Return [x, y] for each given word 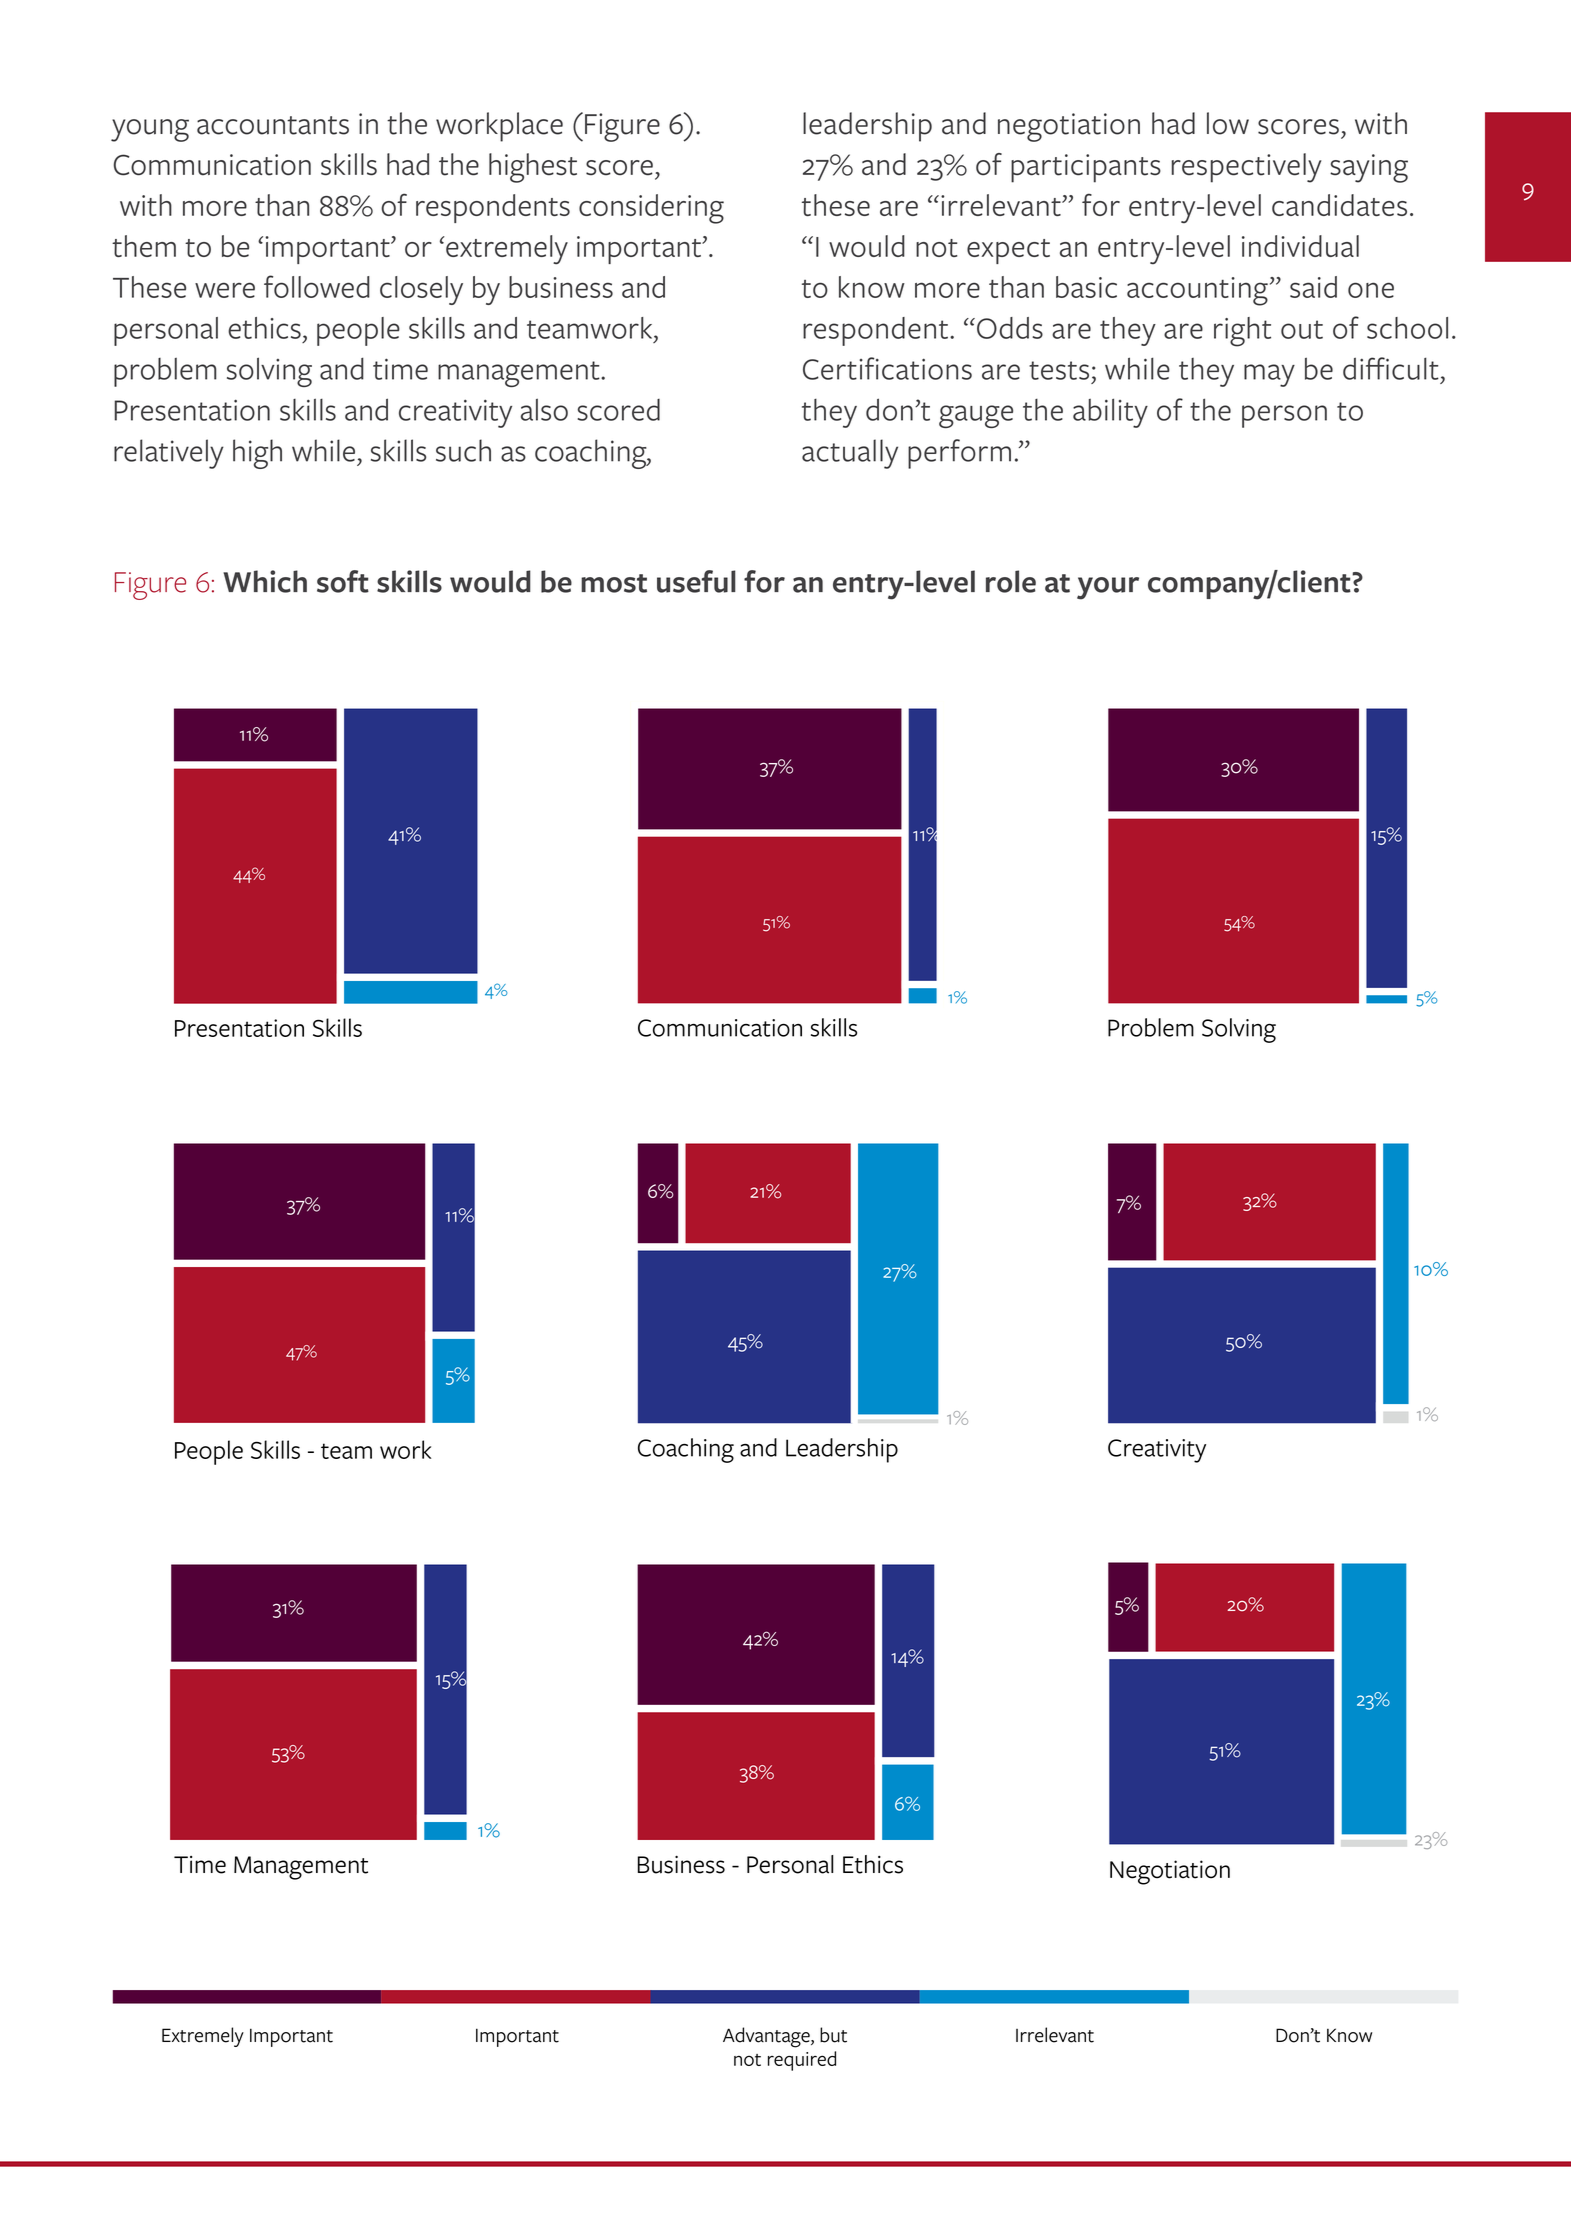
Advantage [767, 2037]
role [1011, 581]
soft [343, 581]
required [802, 2061]
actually [850, 454]
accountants [273, 125]
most [614, 583]
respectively [1247, 168]
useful [696, 581]
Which [265, 581]
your [1108, 588]
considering [651, 209]
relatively [169, 454]
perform [959, 454]
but [833, 2035]
